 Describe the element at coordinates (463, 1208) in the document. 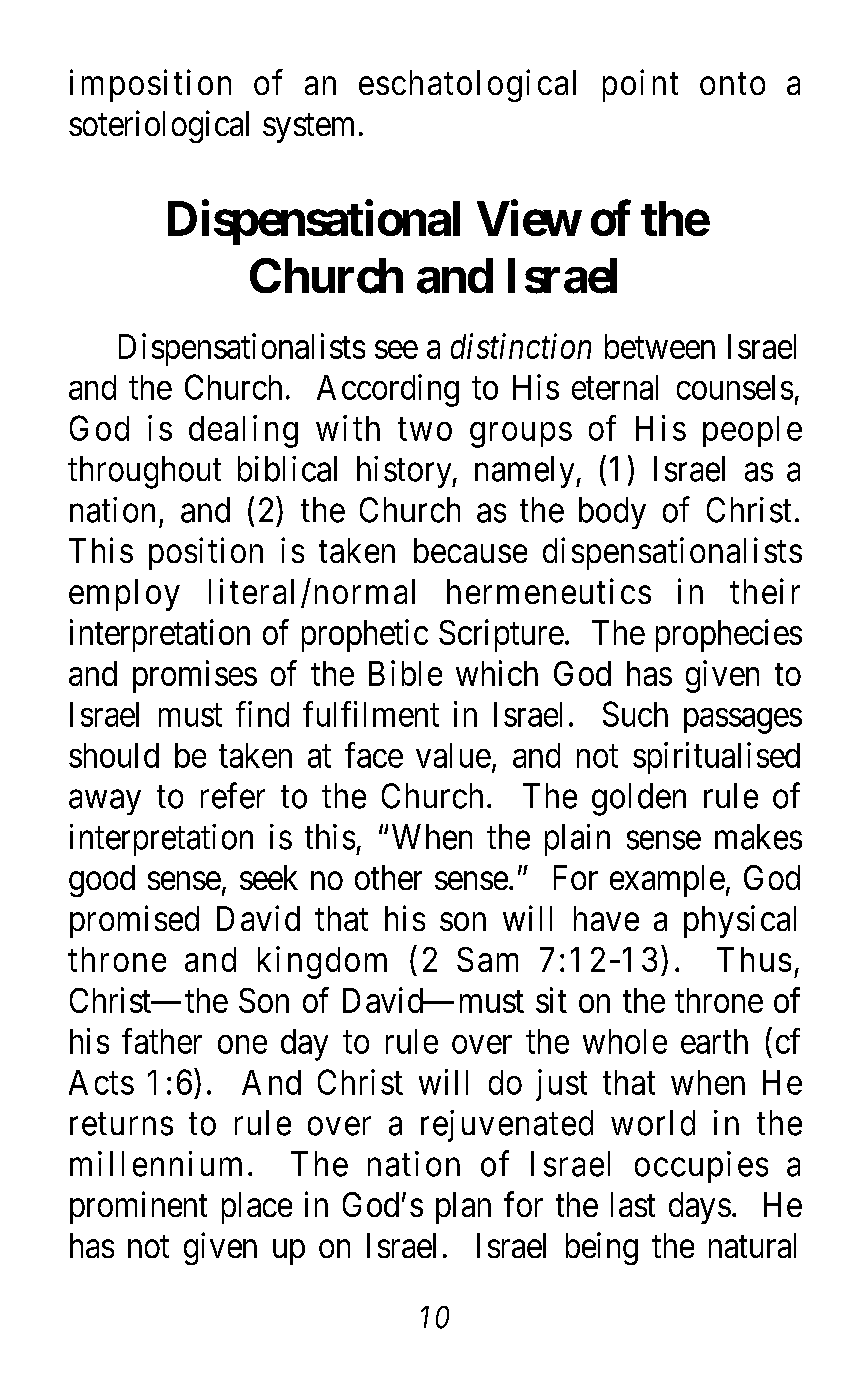

I see `plan` at that location.
